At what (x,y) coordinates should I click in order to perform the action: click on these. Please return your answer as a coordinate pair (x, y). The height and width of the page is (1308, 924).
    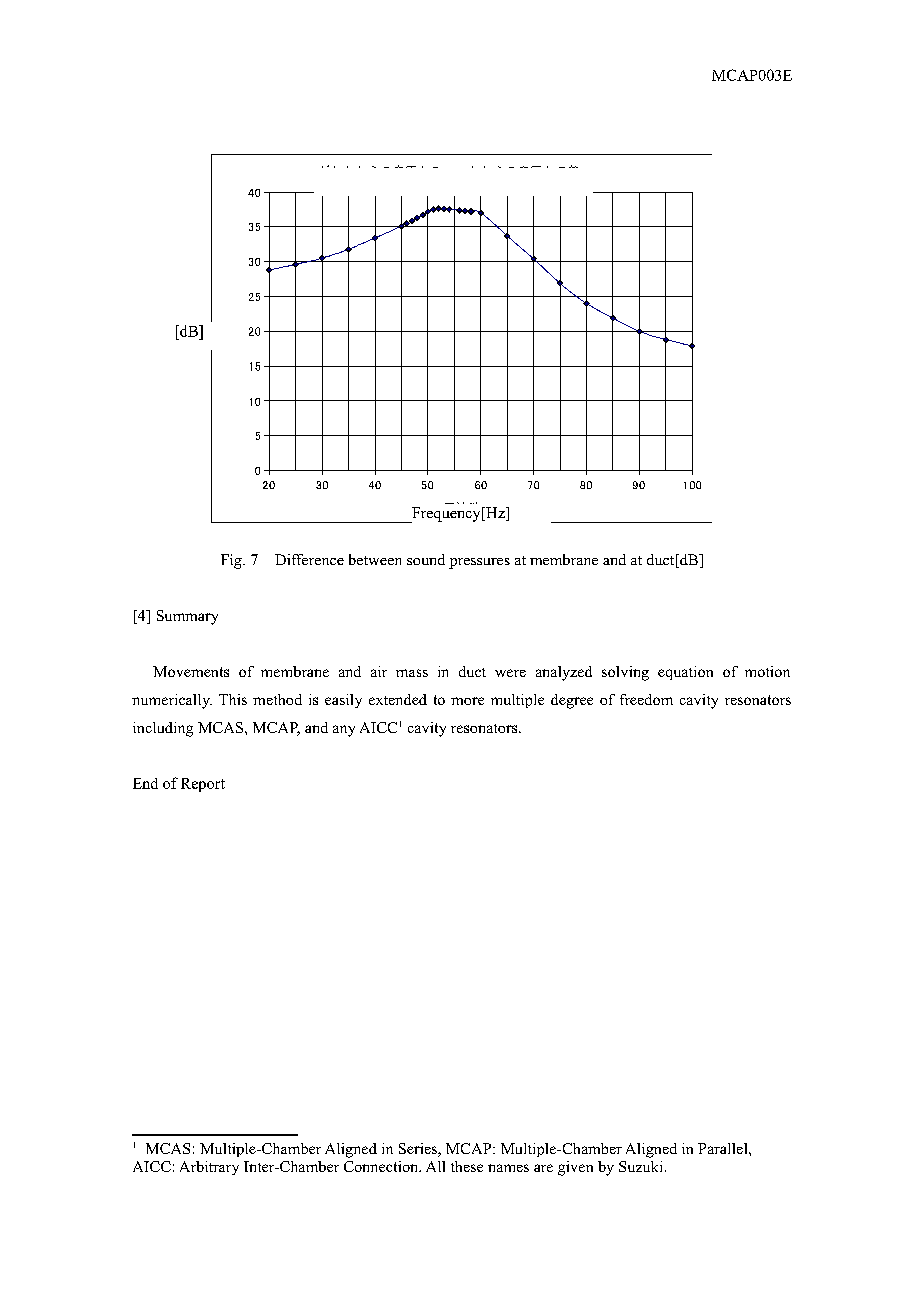
    Looking at the image, I should click on (467, 1166).
